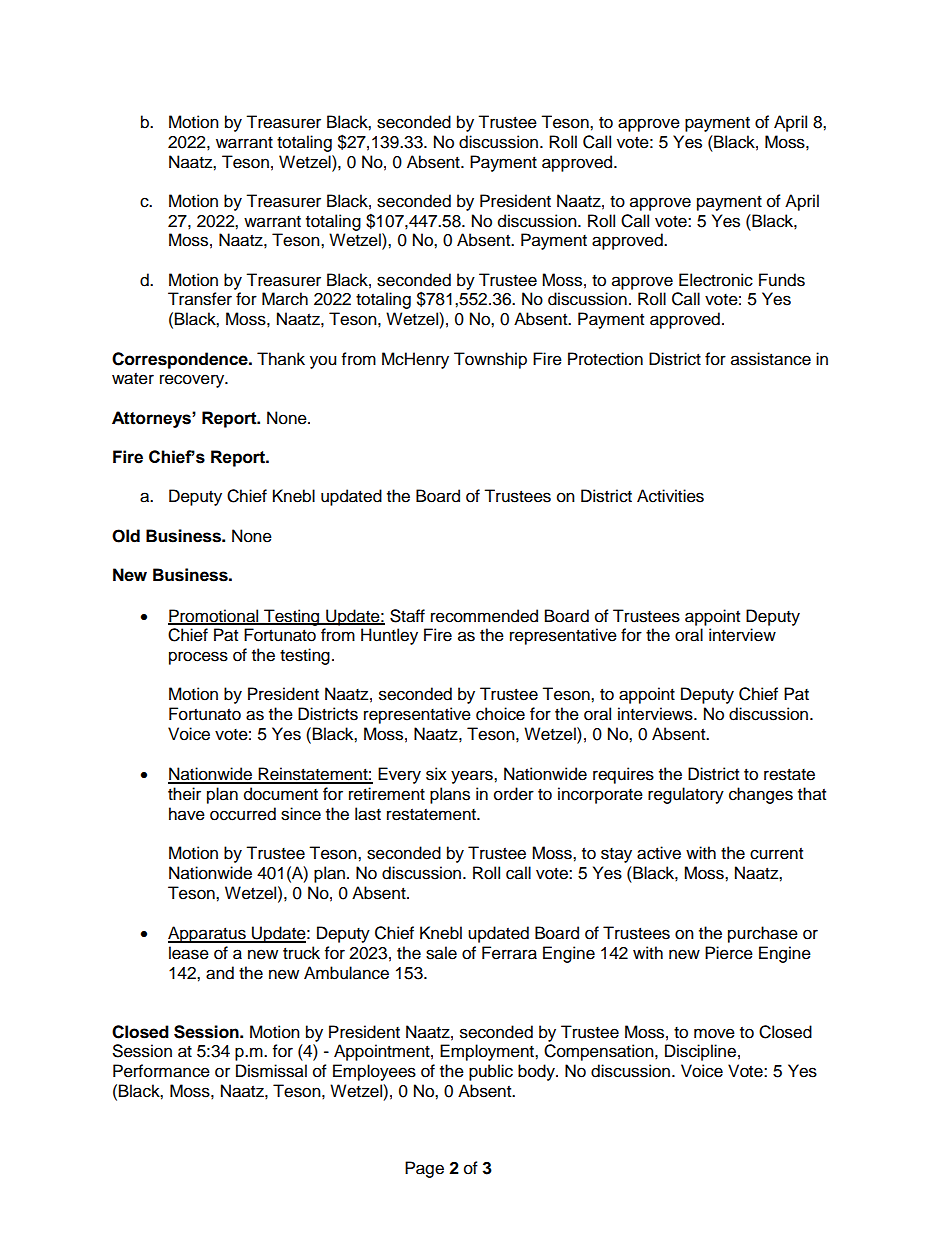 This image has width=952, height=1233. Describe the element at coordinates (424, 1169) in the image. I see `Page` at that location.
